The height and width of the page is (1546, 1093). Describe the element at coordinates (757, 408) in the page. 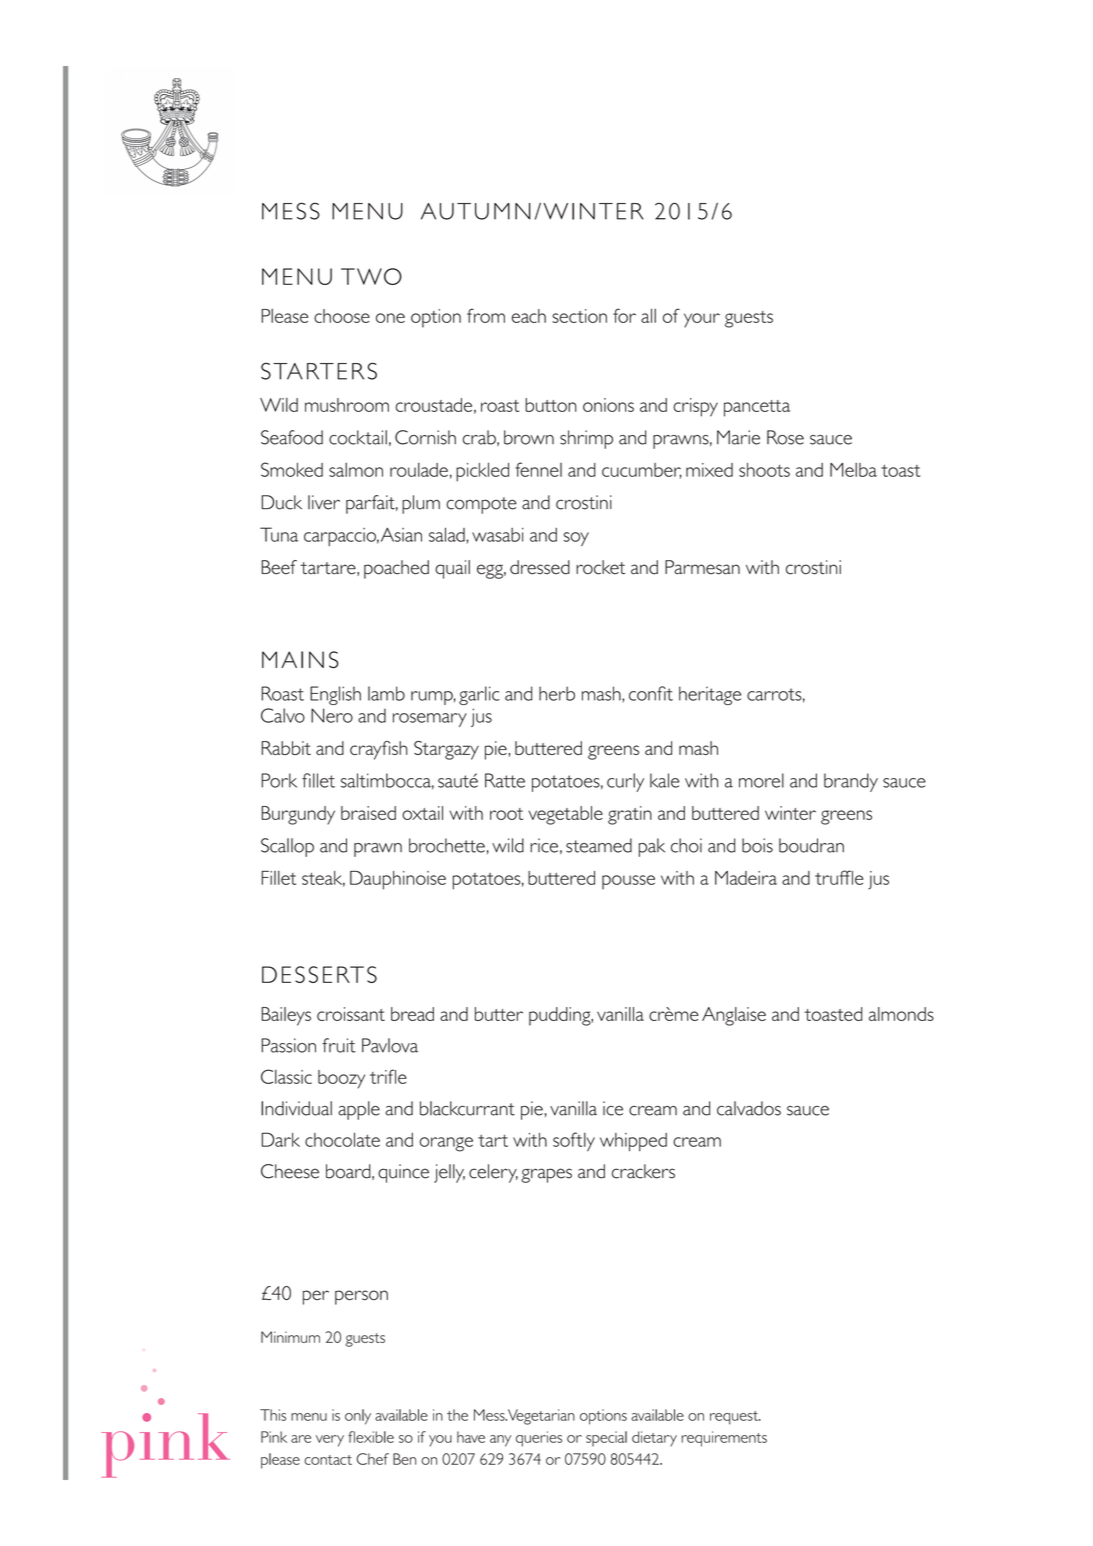

I see `pancetta` at that location.
